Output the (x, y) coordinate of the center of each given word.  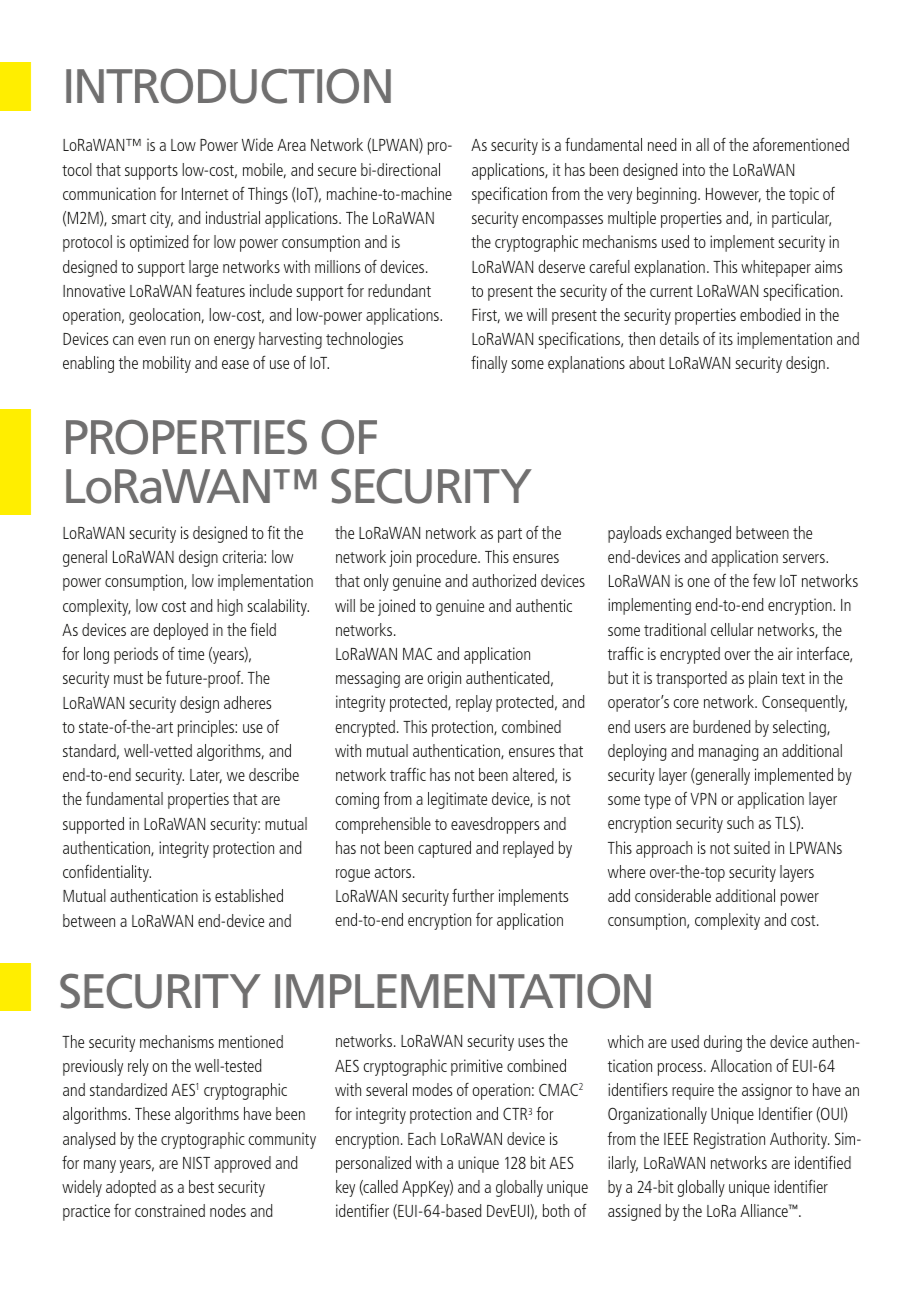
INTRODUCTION (228, 86)
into (694, 169)
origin (444, 679)
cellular (732, 629)
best (201, 1186)
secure (337, 171)
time (191, 653)
